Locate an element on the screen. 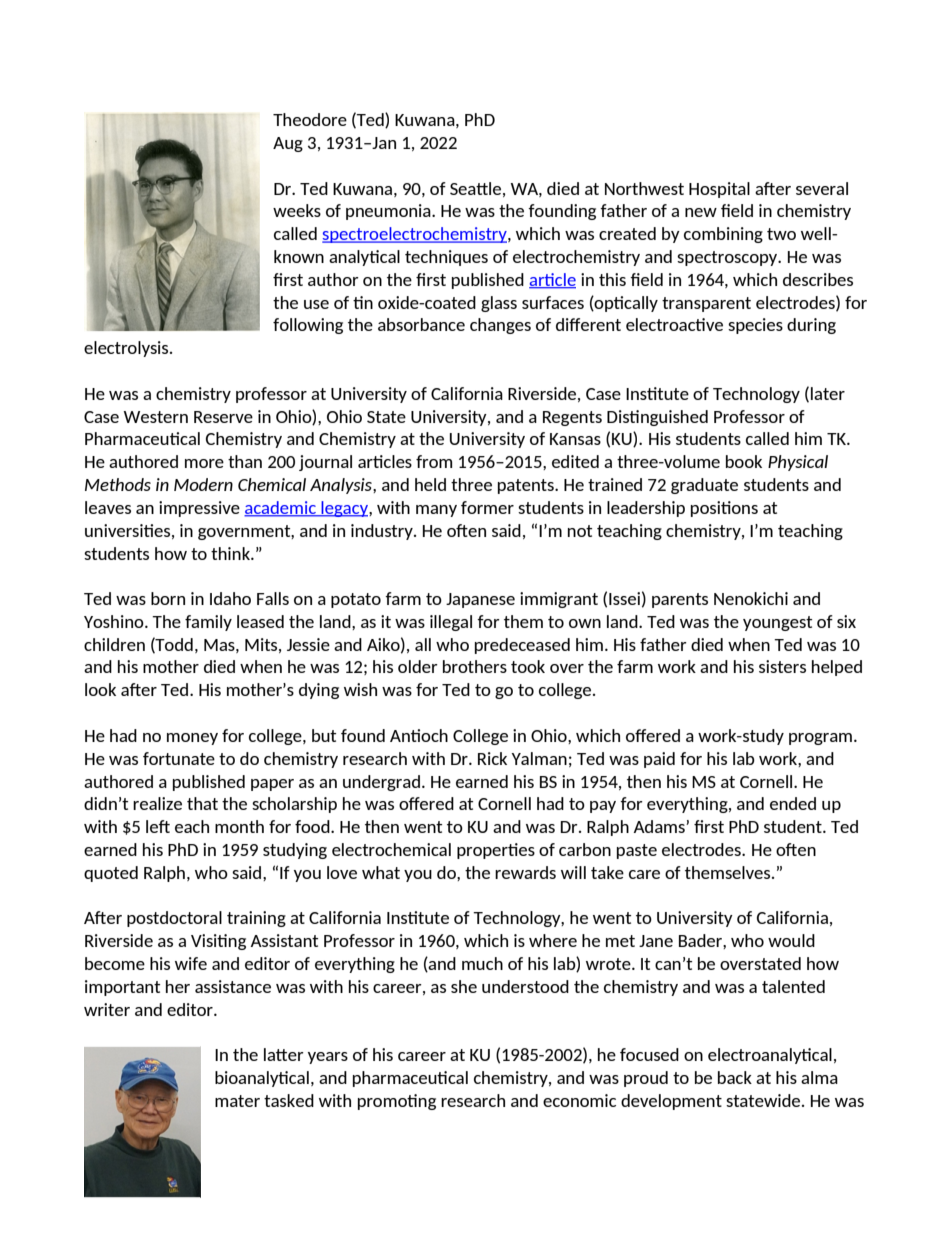 The height and width of the screenshot is (1233, 952). left is located at coordinates (158, 826).
